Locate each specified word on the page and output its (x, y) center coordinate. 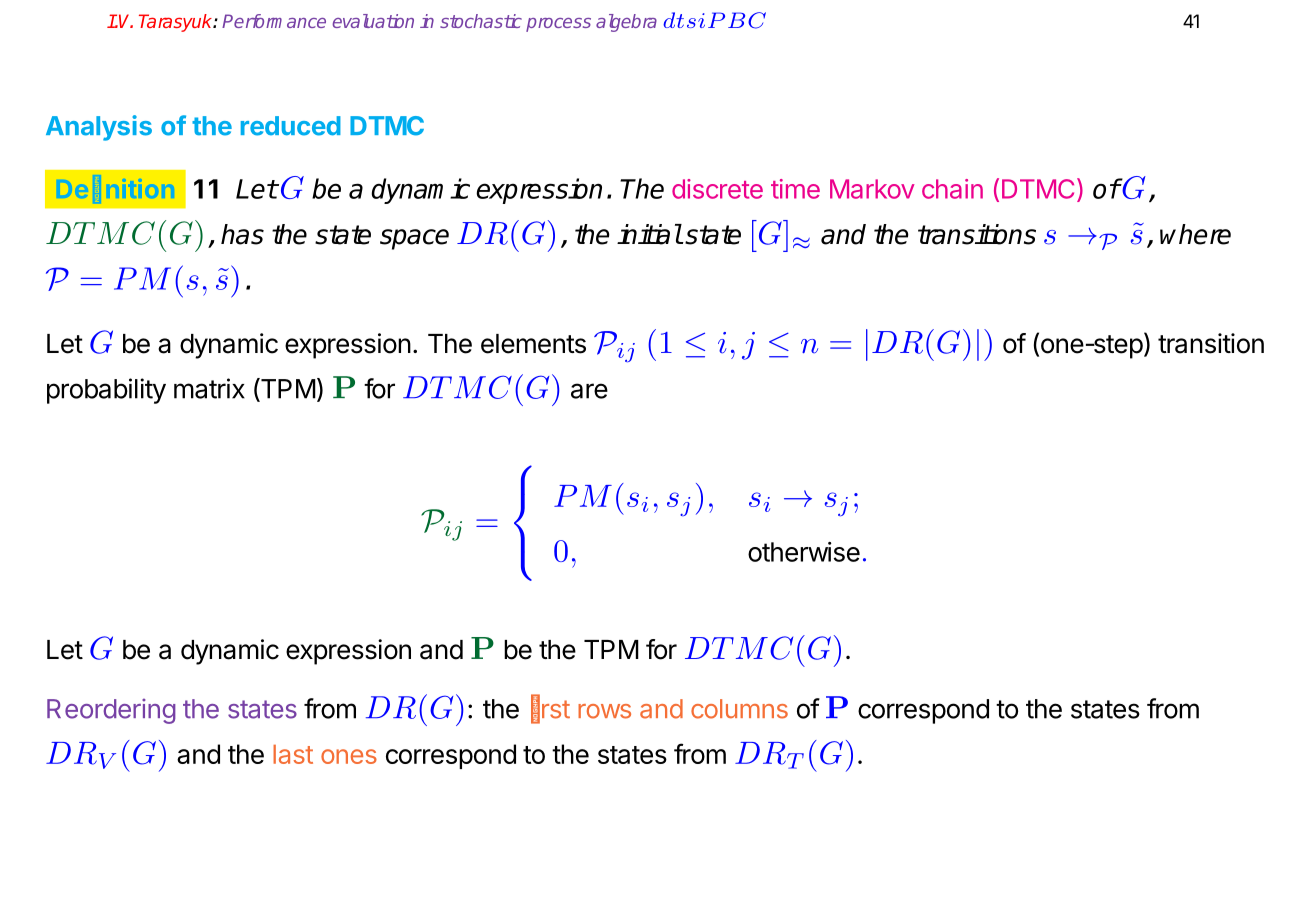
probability (106, 391)
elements (533, 344)
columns (739, 709)
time (795, 189)
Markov (872, 189)
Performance (274, 21)
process (558, 25)
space (414, 239)
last (293, 754)
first (550, 709)
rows (604, 711)
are (589, 391)
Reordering (111, 711)
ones (349, 756)
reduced (291, 126)
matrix (209, 388)
